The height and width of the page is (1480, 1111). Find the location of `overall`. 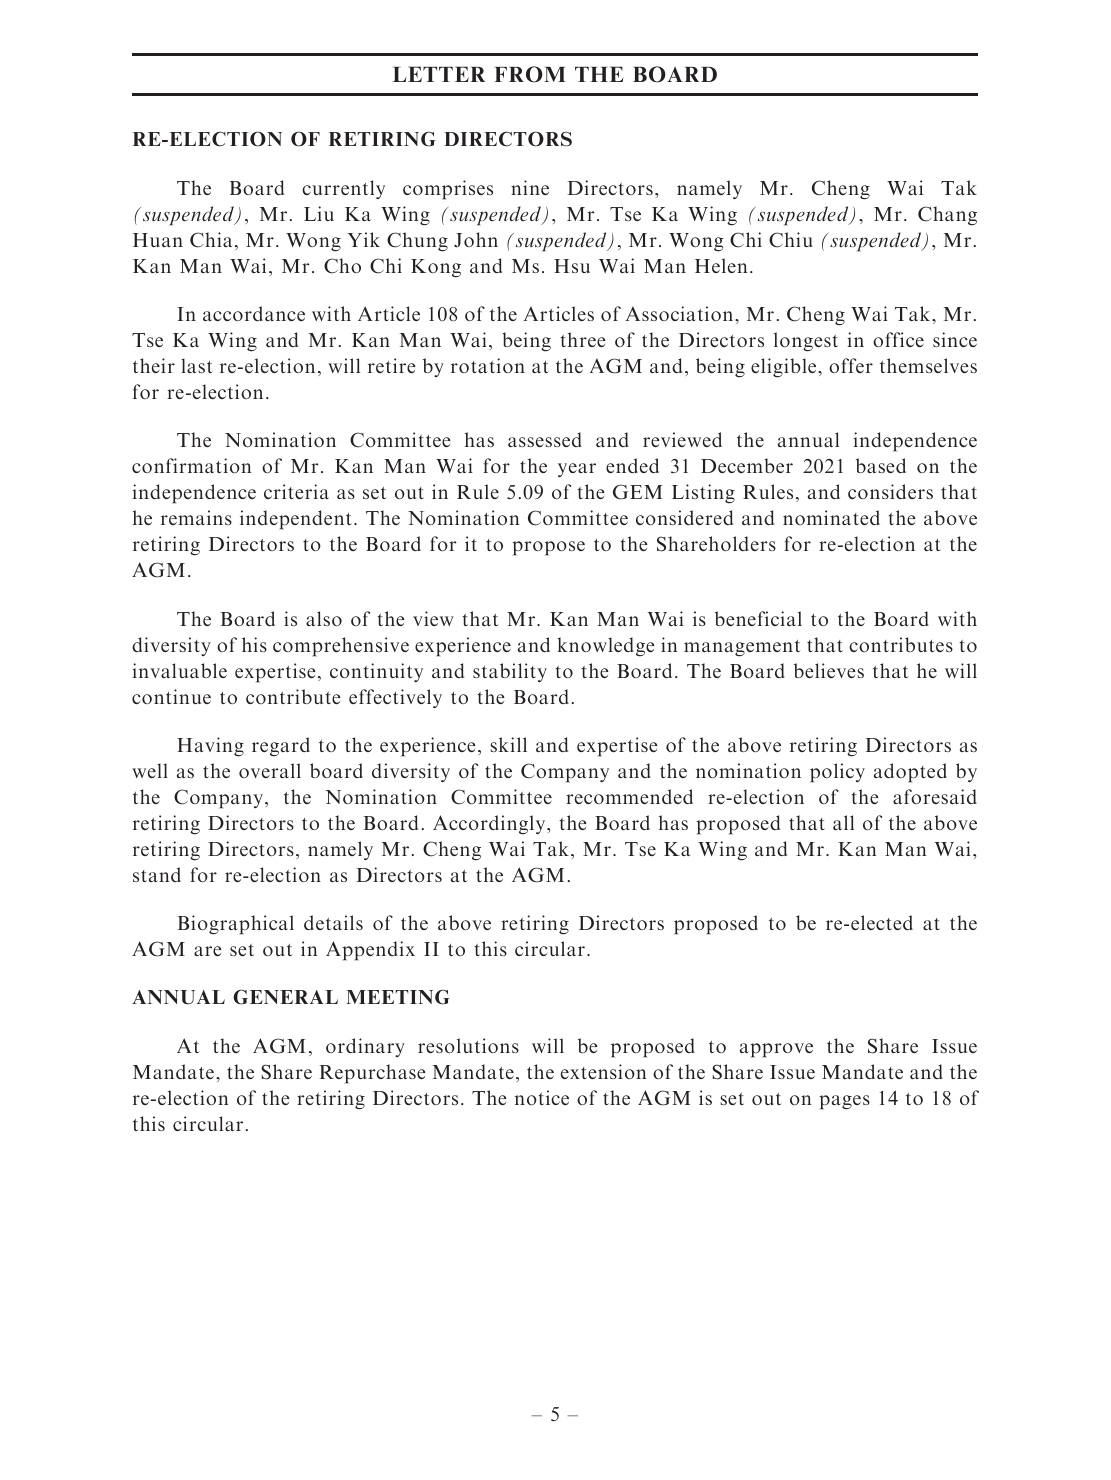

overall is located at coordinates (270, 770).
